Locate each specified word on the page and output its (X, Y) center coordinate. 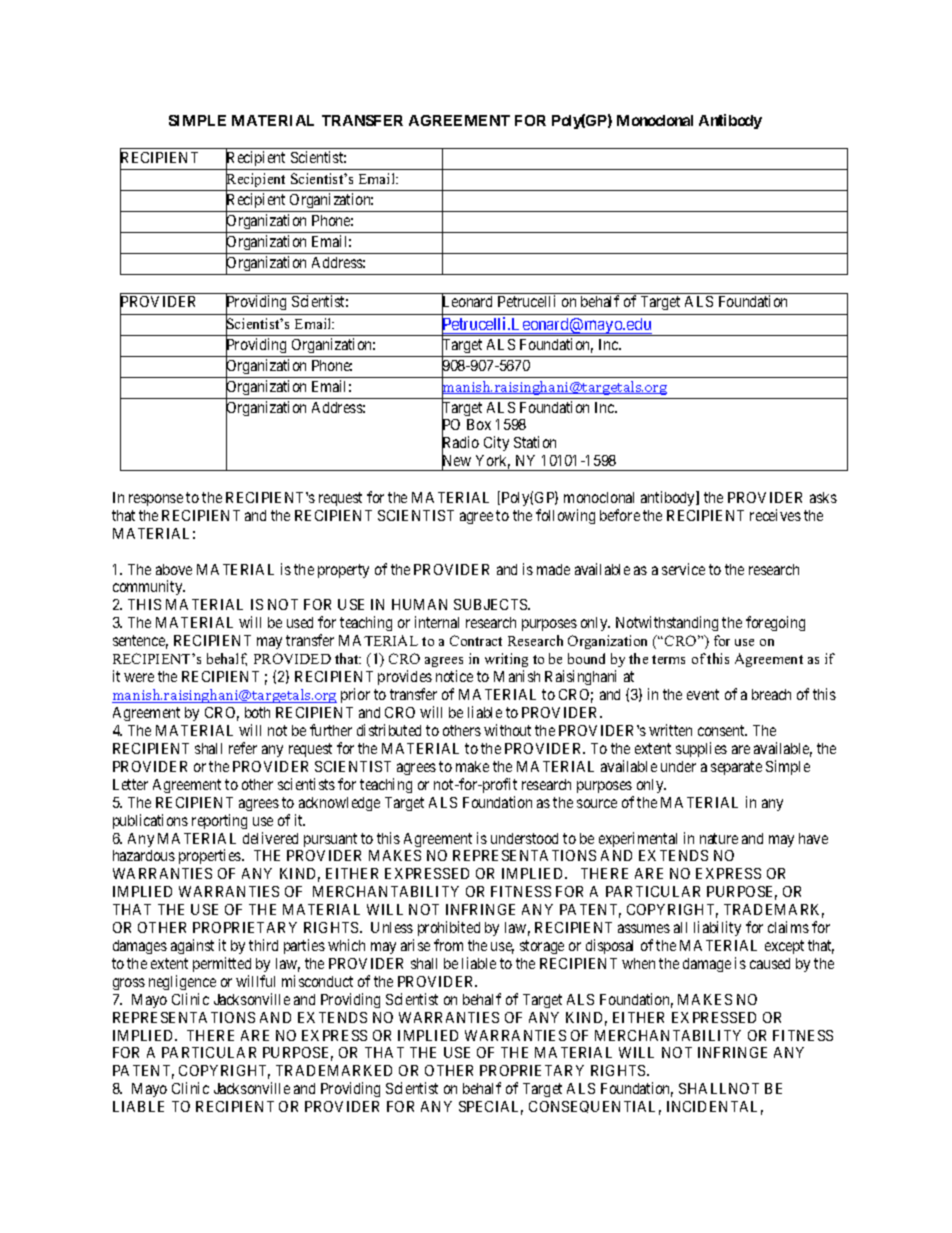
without (507, 730)
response (156, 500)
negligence (182, 982)
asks (823, 497)
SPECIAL (491, 1108)
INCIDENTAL (715, 1108)
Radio (460, 444)
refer (243, 748)
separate (736, 768)
